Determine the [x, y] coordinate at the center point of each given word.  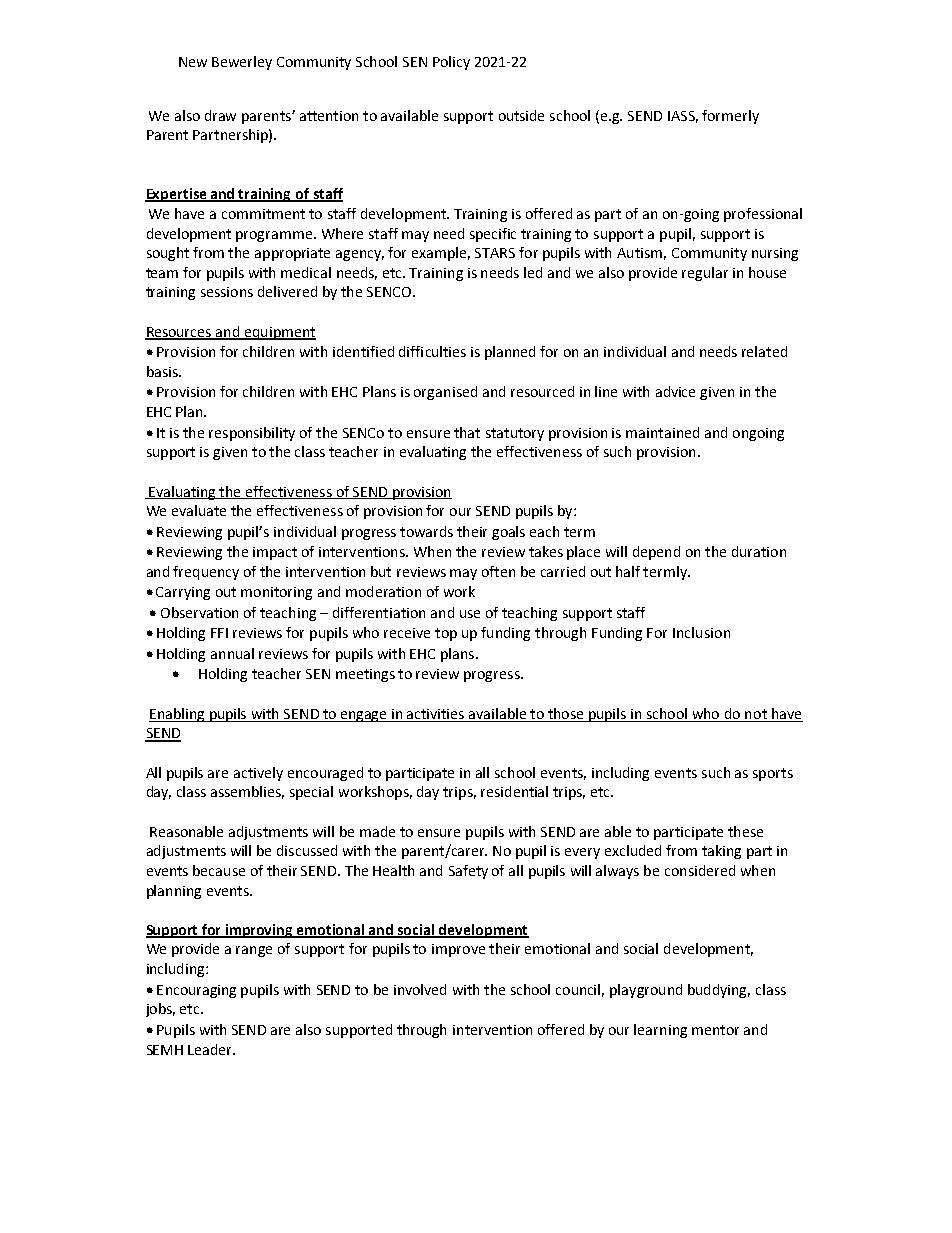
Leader [211, 1049]
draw [220, 115]
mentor [715, 1030]
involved [420, 989]
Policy [451, 63]
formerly [730, 117]
